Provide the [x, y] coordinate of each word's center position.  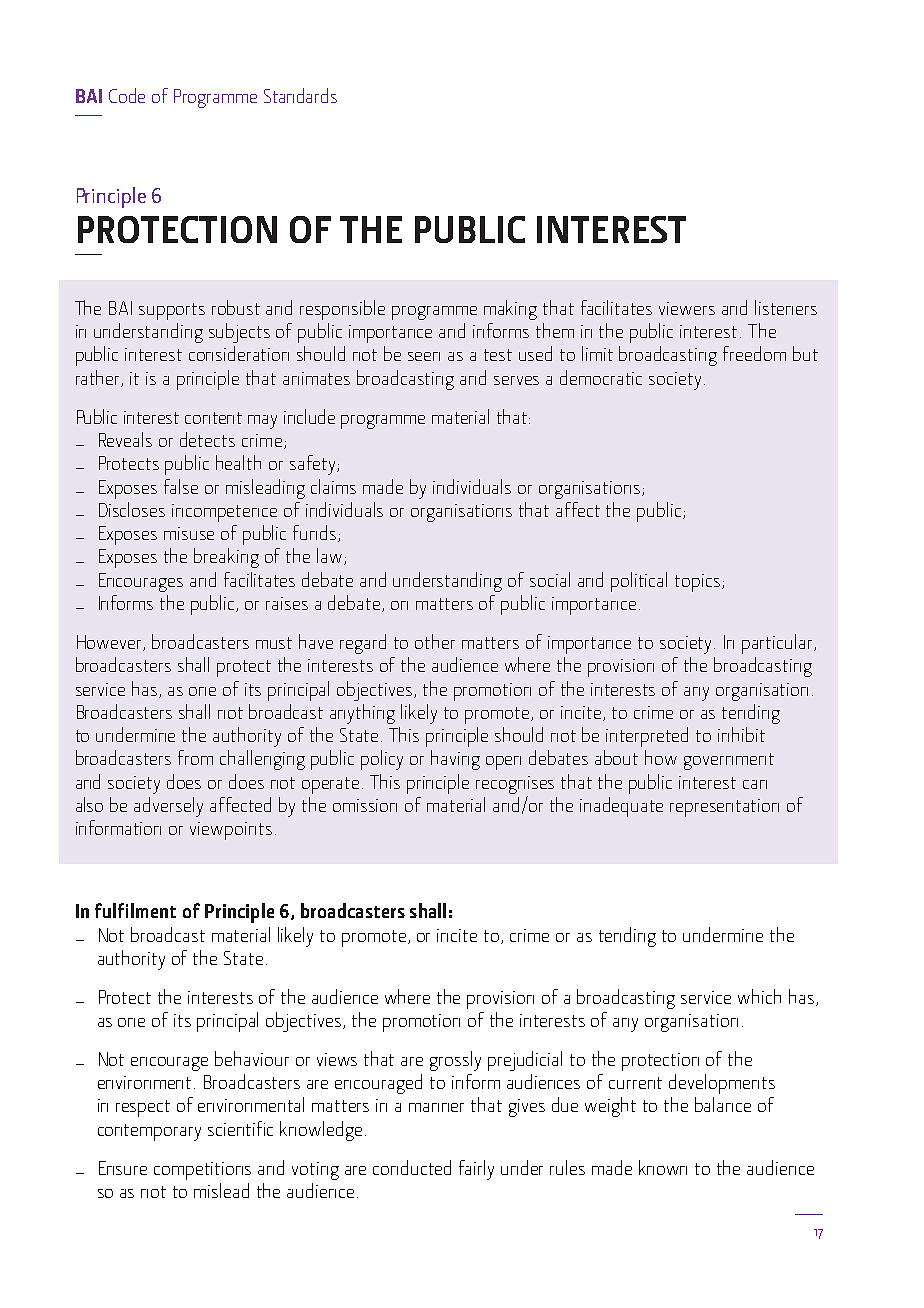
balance [723, 1104]
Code [127, 95]
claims [333, 486]
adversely [168, 807]
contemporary [149, 1132]
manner [436, 1107]
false [181, 486]
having [455, 760]
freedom [754, 353]
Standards [300, 95]
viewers [687, 308]
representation [724, 808]
